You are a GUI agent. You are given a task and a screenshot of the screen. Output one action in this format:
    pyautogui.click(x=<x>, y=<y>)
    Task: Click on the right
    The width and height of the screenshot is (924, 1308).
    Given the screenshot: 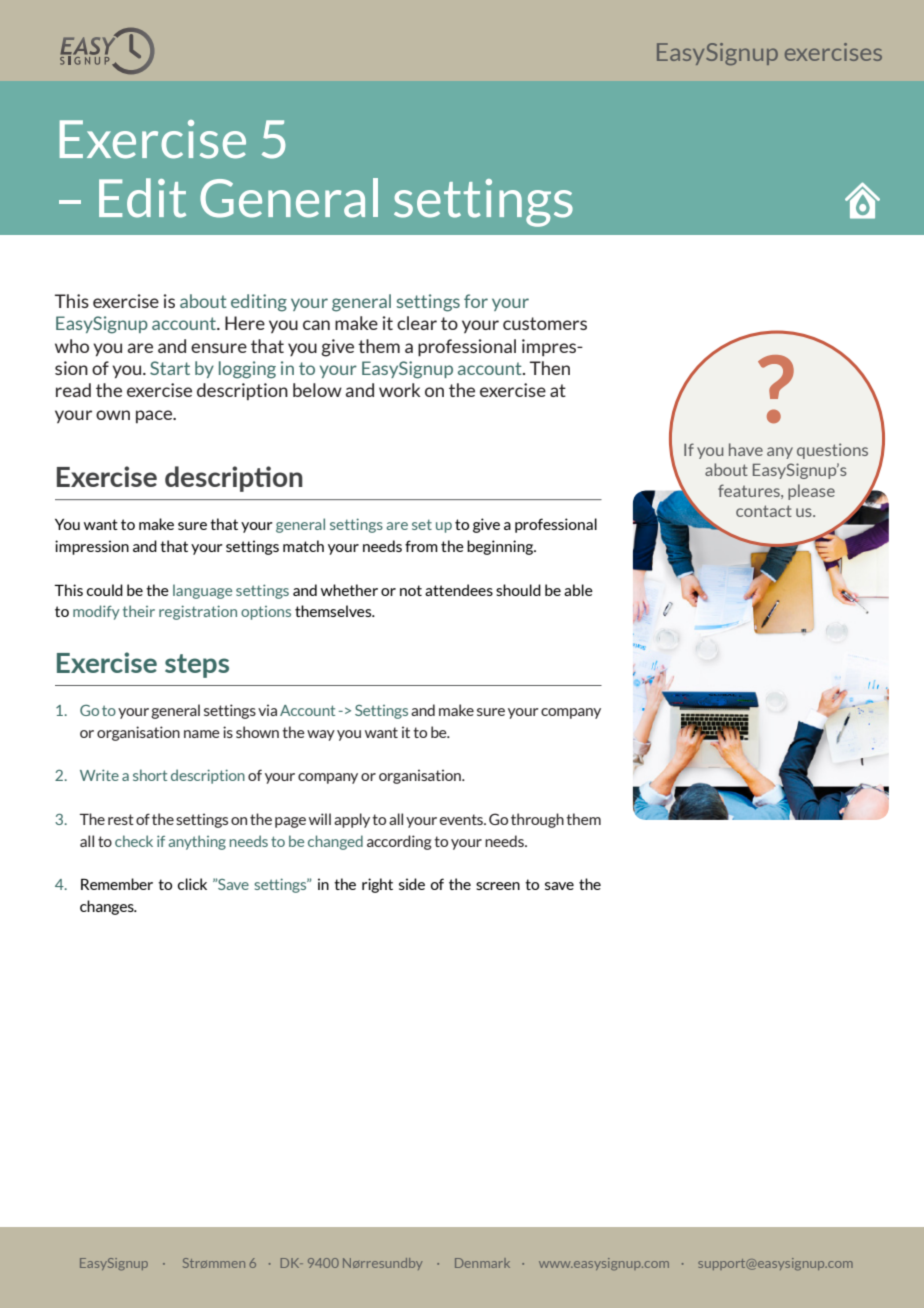 What is the action you would take?
    pyautogui.click(x=377, y=885)
